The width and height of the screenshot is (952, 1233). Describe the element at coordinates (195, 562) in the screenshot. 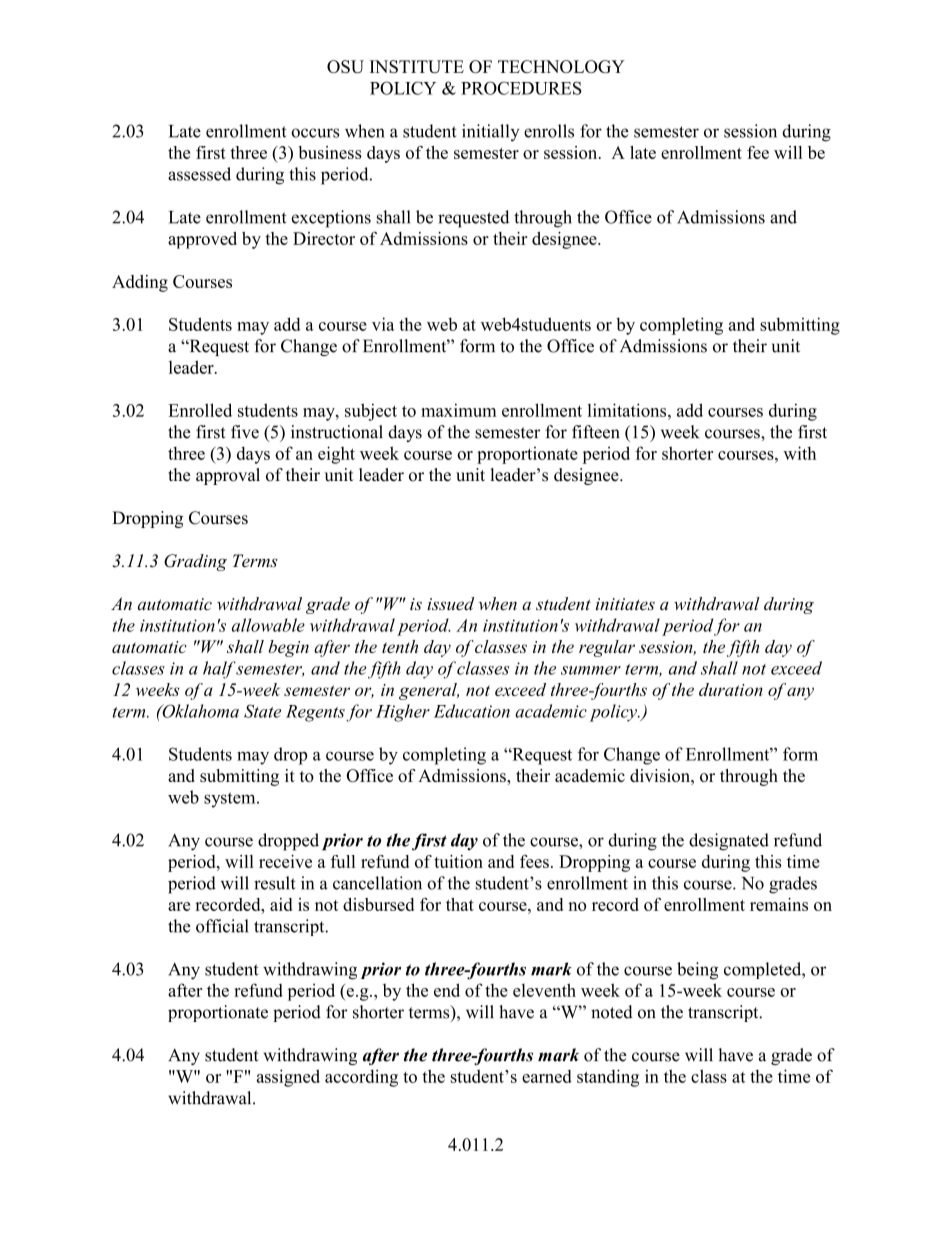

I see `Grading` at that location.
